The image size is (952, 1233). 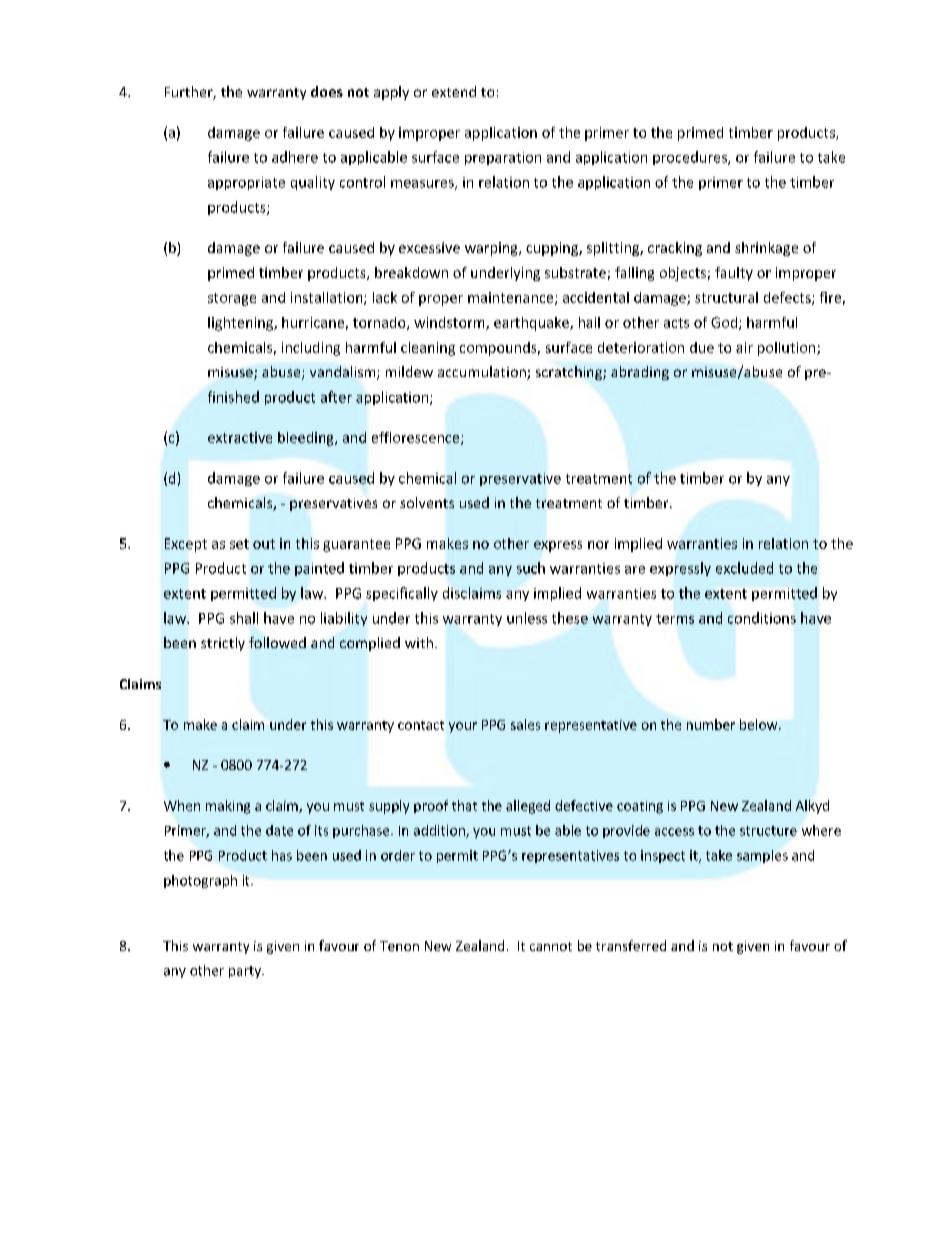 What do you see at coordinates (246, 972) in the document?
I see `party` at bounding box center [246, 972].
